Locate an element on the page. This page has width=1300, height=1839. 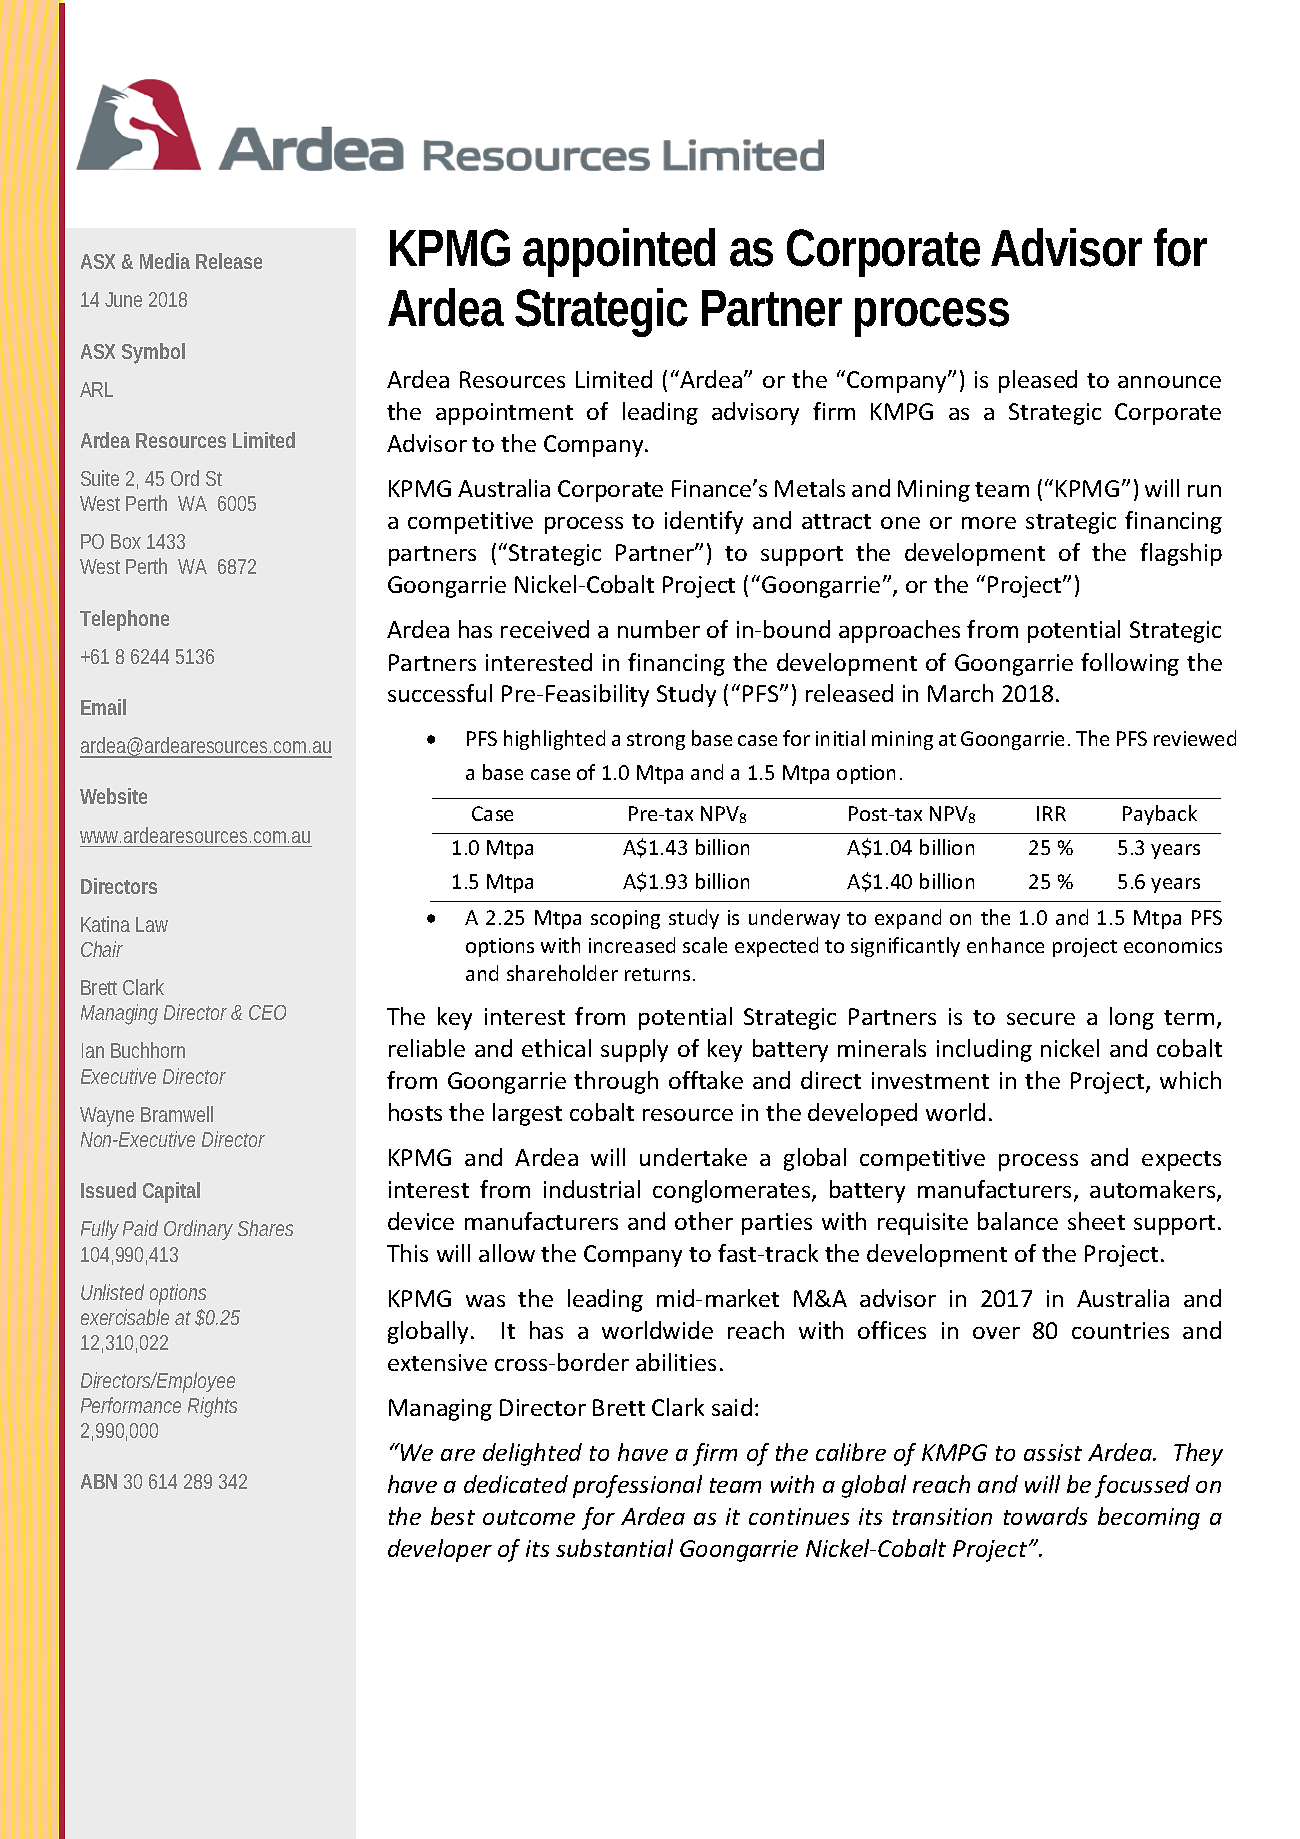
scoping is located at coordinates (625, 919).
